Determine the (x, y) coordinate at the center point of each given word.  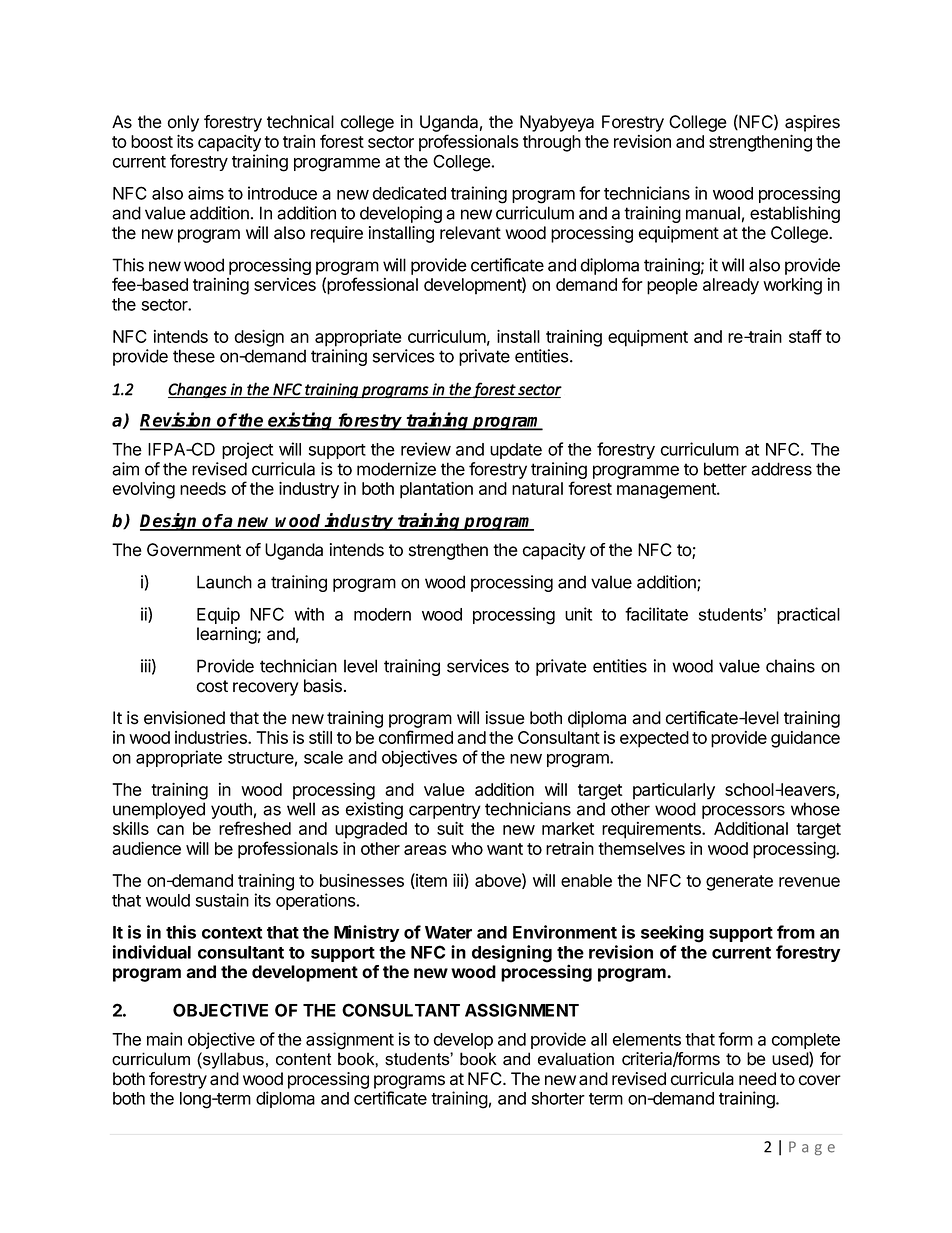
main (164, 1039)
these (194, 356)
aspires (812, 123)
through (552, 143)
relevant (470, 233)
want (505, 849)
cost (212, 686)
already (731, 286)
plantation (436, 490)
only (183, 123)
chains (790, 666)
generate (739, 883)
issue (505, 718)
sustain (222, 900)
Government (194, 550)
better (725, 469)
